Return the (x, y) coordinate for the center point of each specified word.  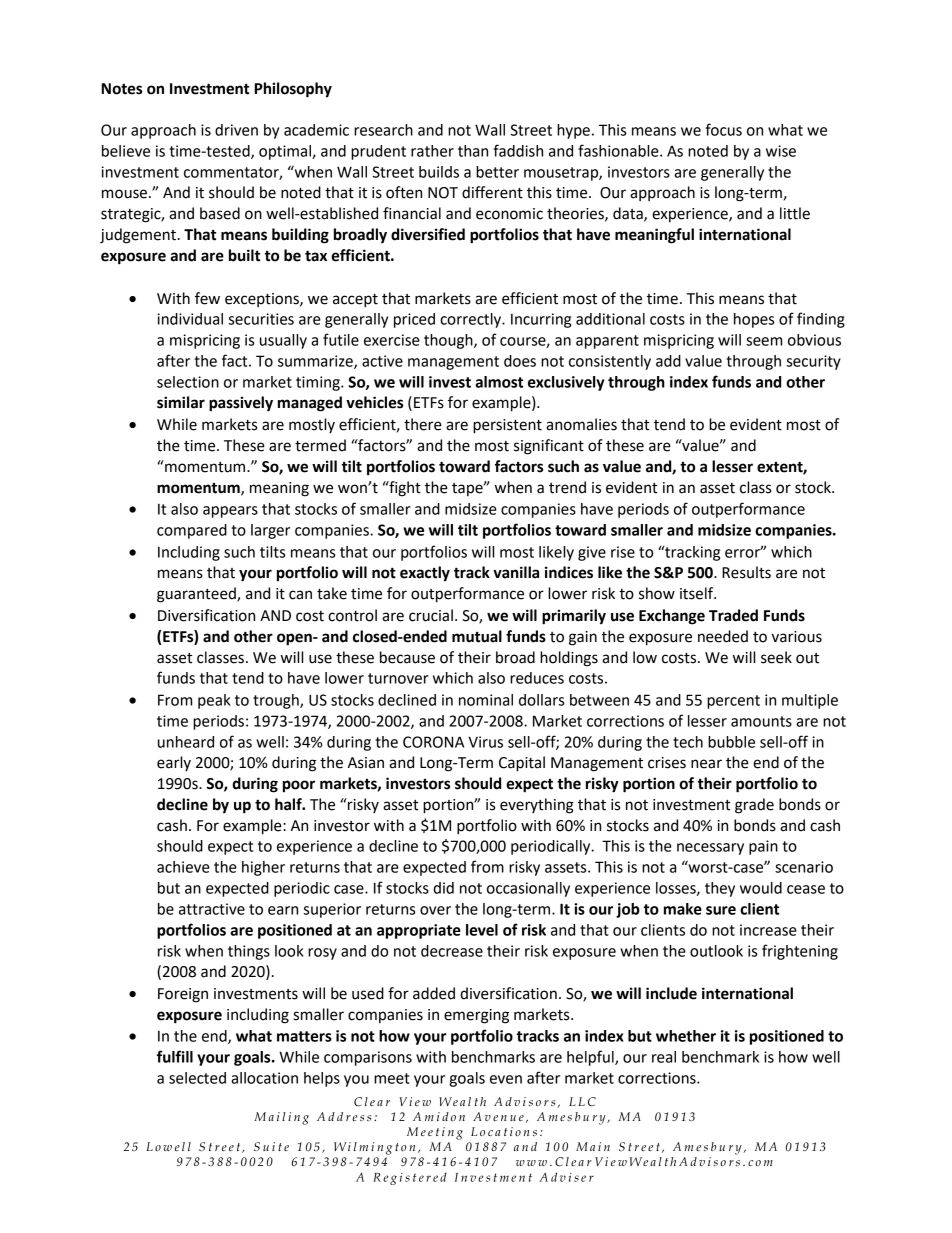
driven (236, 130)
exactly (425, 574)
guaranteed (197, 595)
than (473, 151)
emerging (476, 1016)
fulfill (175, 1056)
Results (746, 572)
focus (723, 129)
